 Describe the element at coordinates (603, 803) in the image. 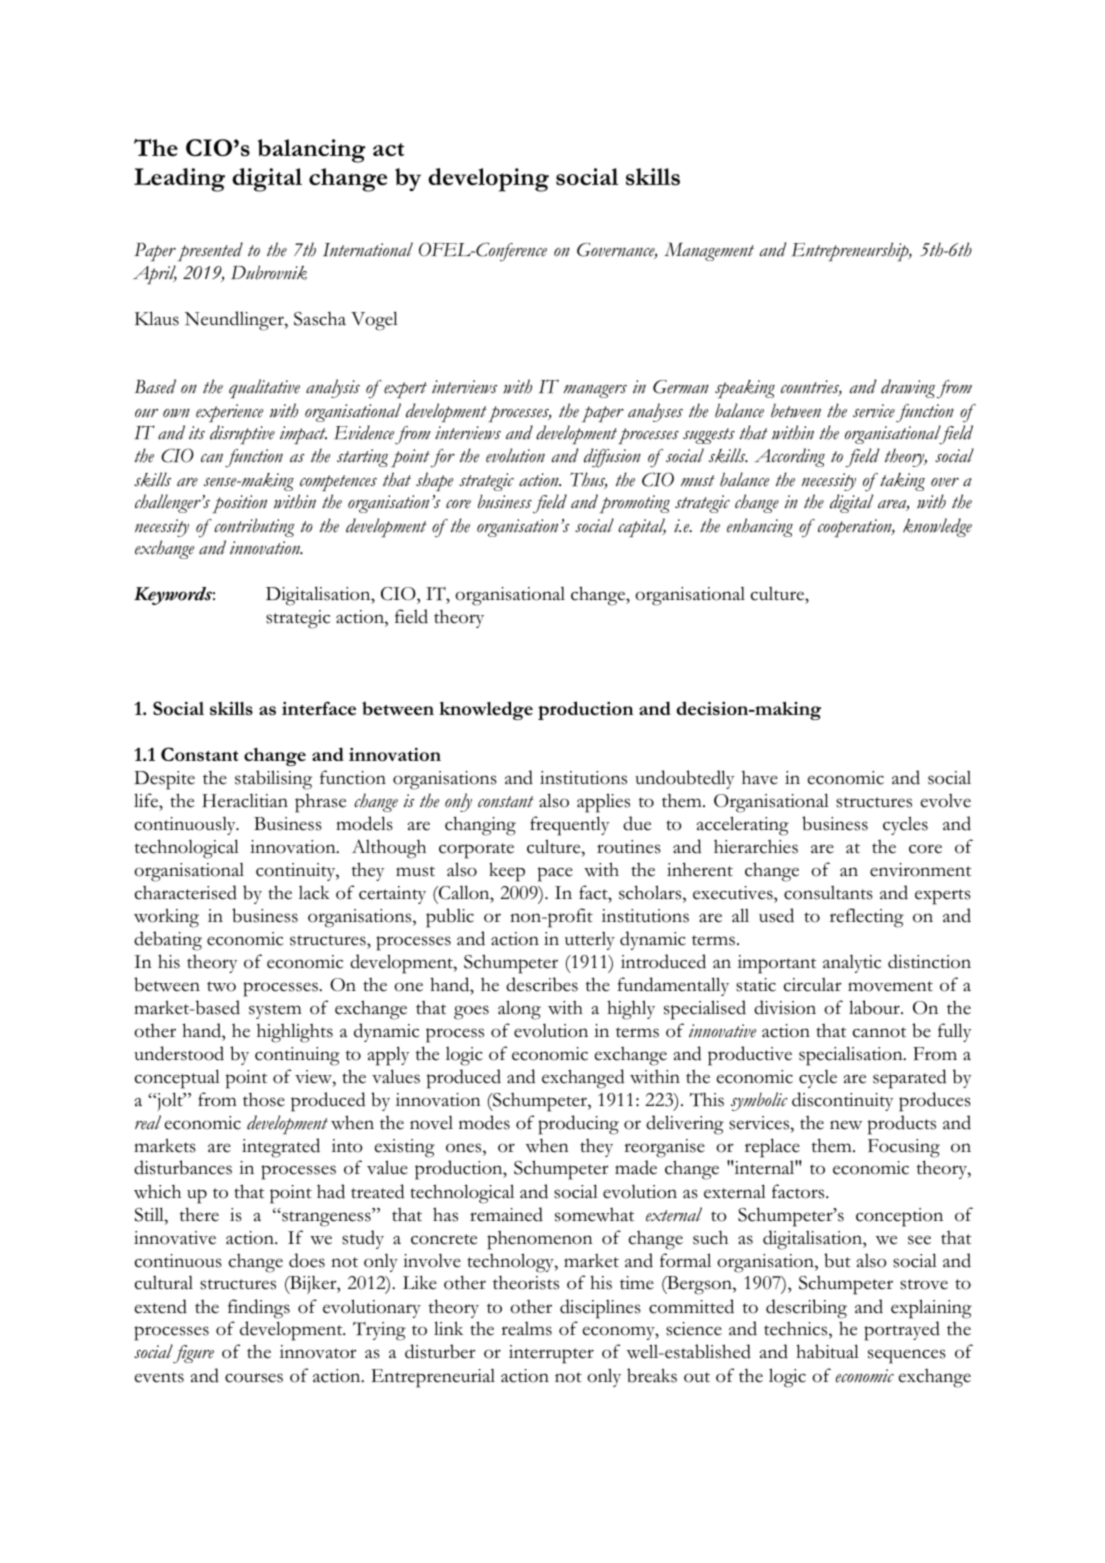

I see `applies` at that location.
